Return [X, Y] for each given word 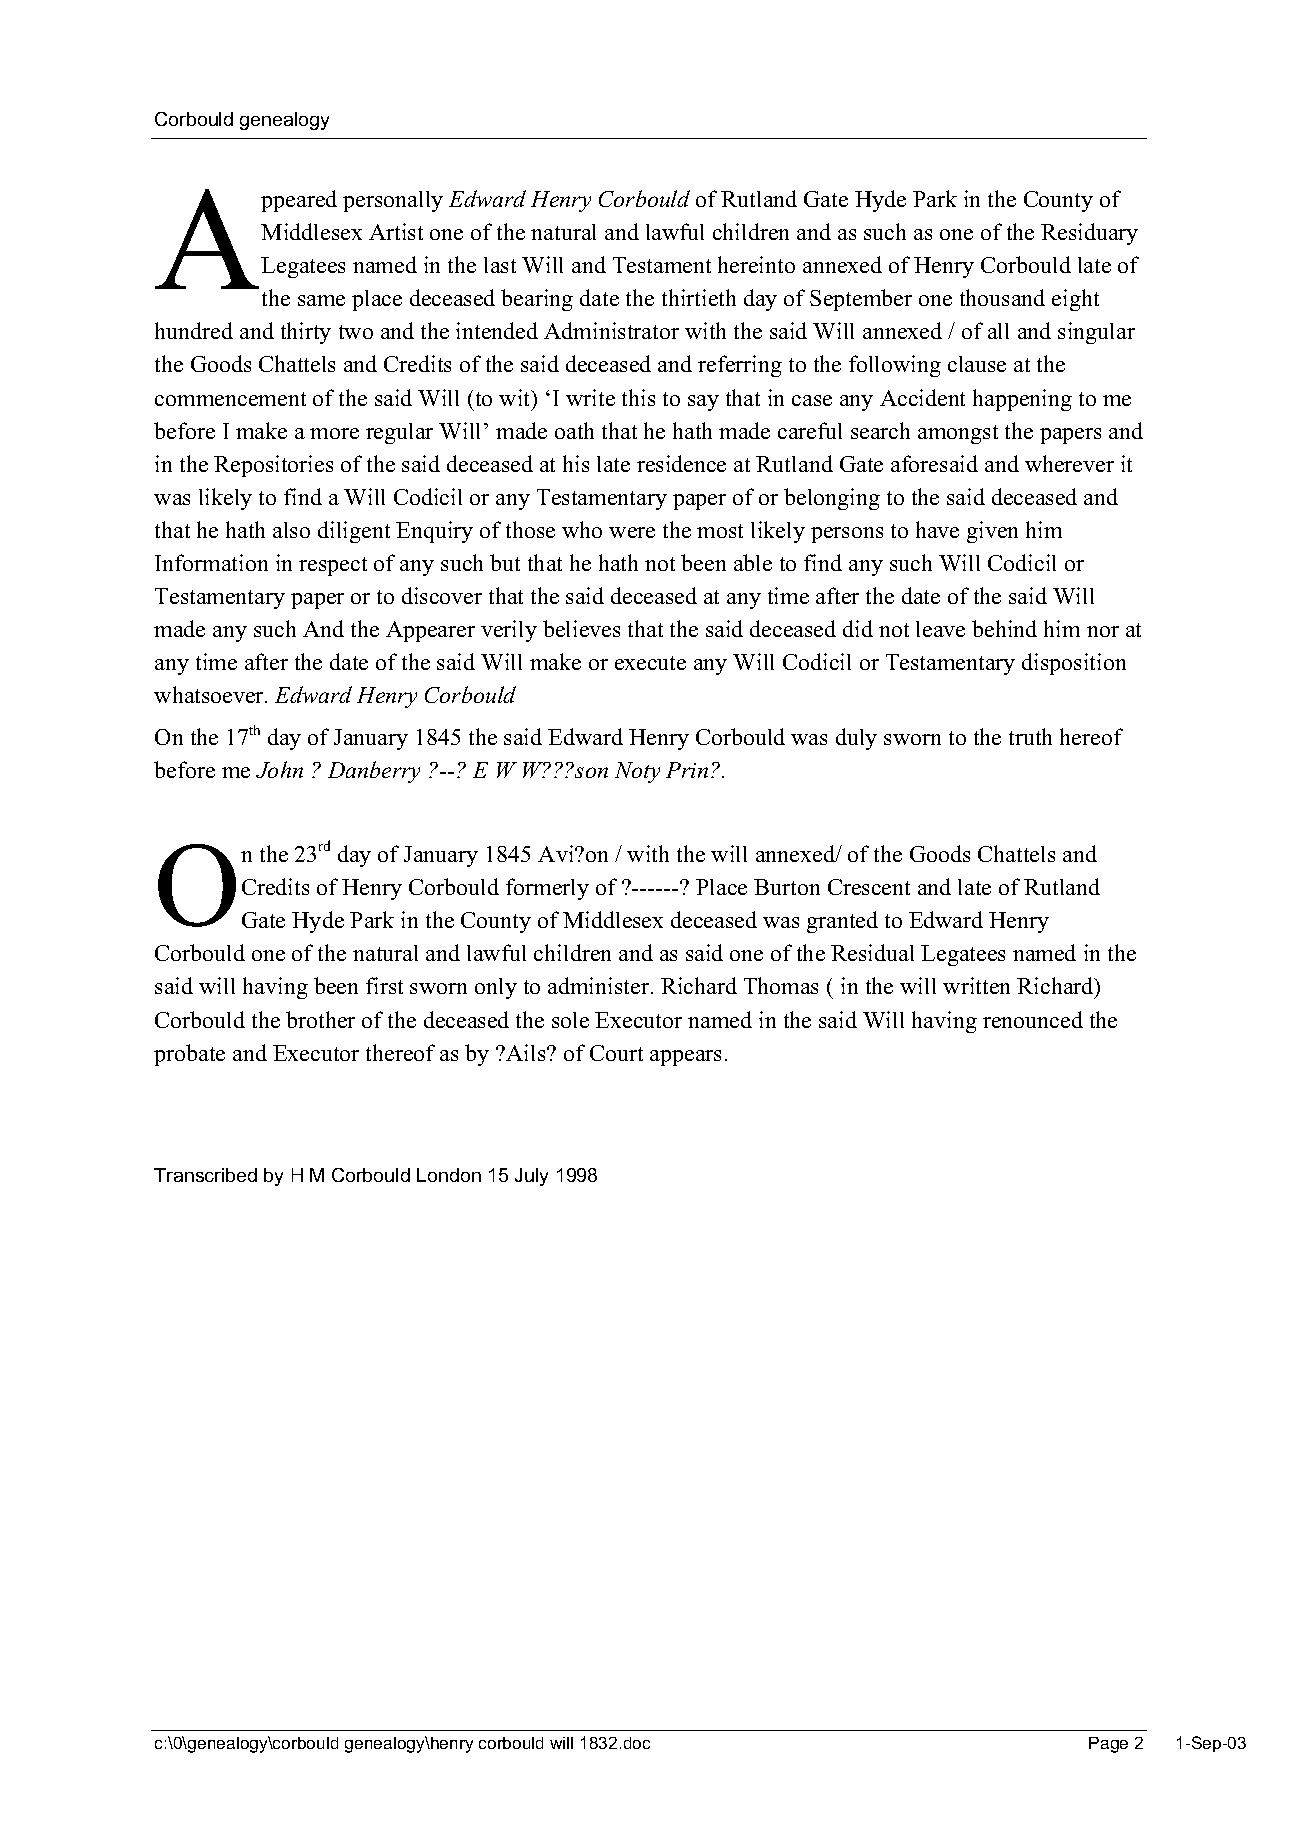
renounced [1033, 1019]
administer [600, 985]
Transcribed [205, 1175]
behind [1004, 628]
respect [333, 566]
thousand [1002, 297]
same [321, 300]
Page [1108, 1745]
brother [320, 1019]
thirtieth [699, 297]
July [531, 1177]
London [449, 1175]
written [976, 985]
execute [650, 663]
